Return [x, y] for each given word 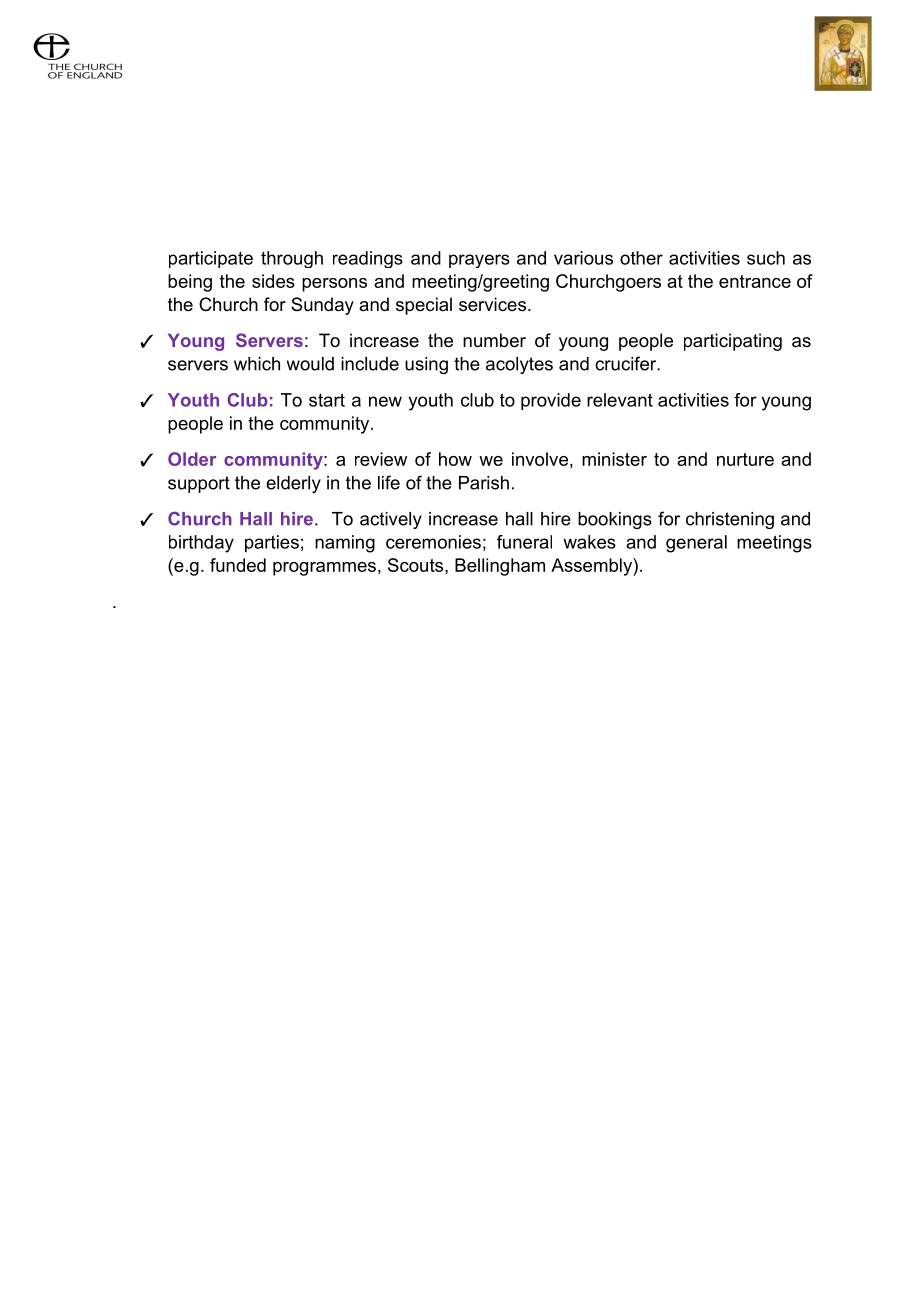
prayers [479, 261]
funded [238, 565]
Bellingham [500, 567]
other [641, 258]
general [696, 544]
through [292, 259]
